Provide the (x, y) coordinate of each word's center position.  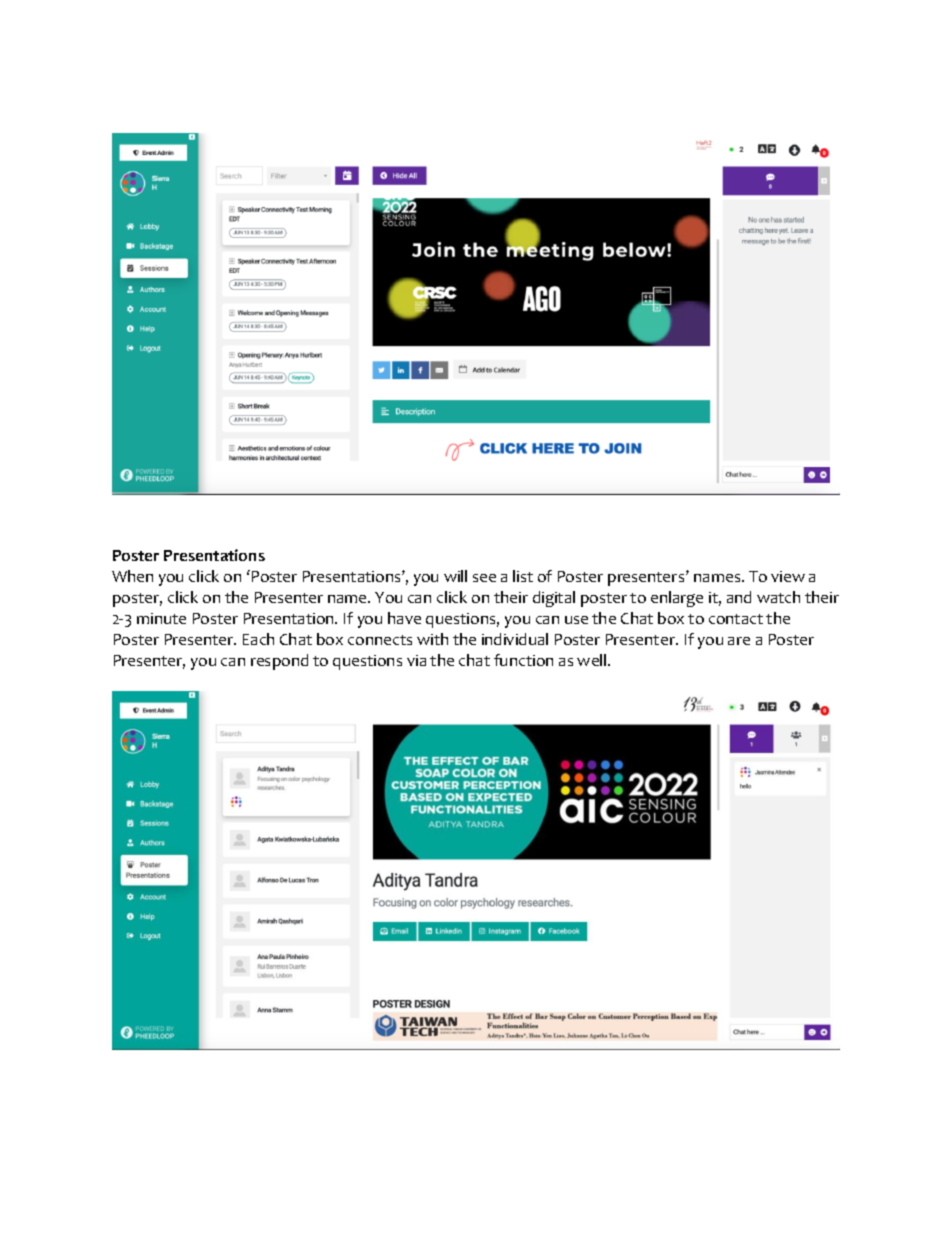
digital (554, 599)
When (132, 576)
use (576, 620)
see (484, 578)
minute (161, 618)
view (788, 576)
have (404, 618)
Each (258, 639)
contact (736, 619)
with (432, 639)
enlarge (677, 599)
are (739, 641)
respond (279, 662)
